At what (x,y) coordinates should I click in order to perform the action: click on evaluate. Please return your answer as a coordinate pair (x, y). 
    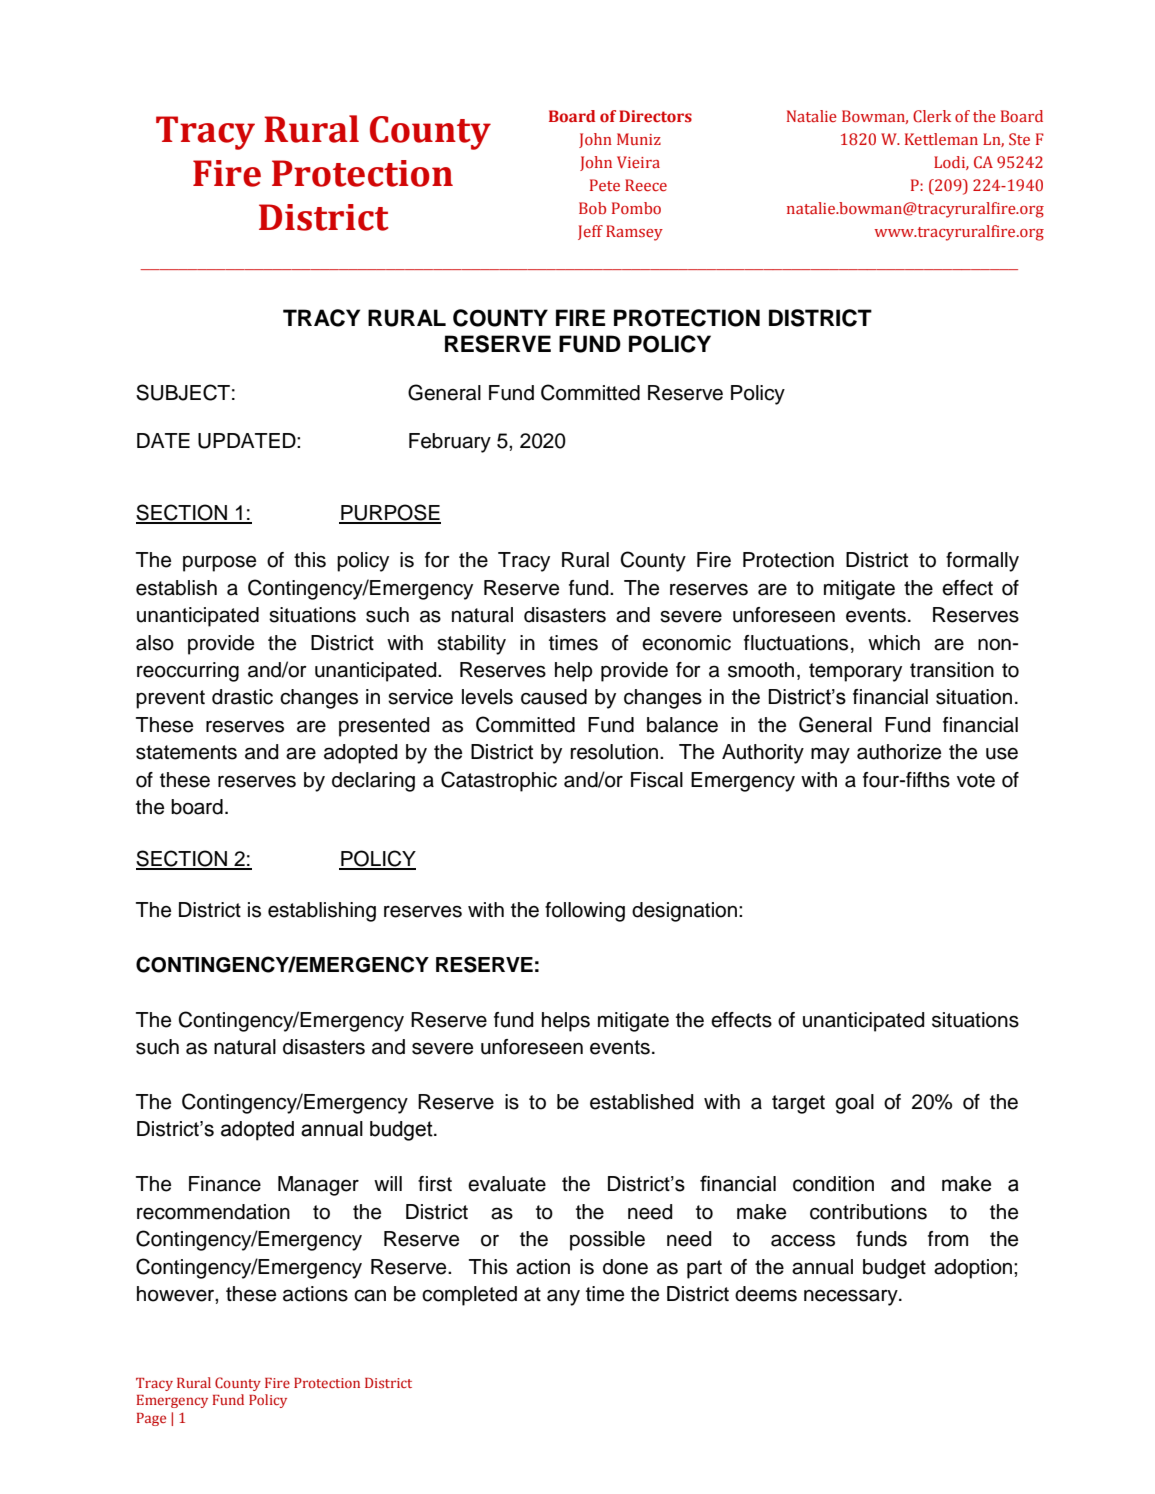
    Looking at the image, I should click on (507, 1184).
